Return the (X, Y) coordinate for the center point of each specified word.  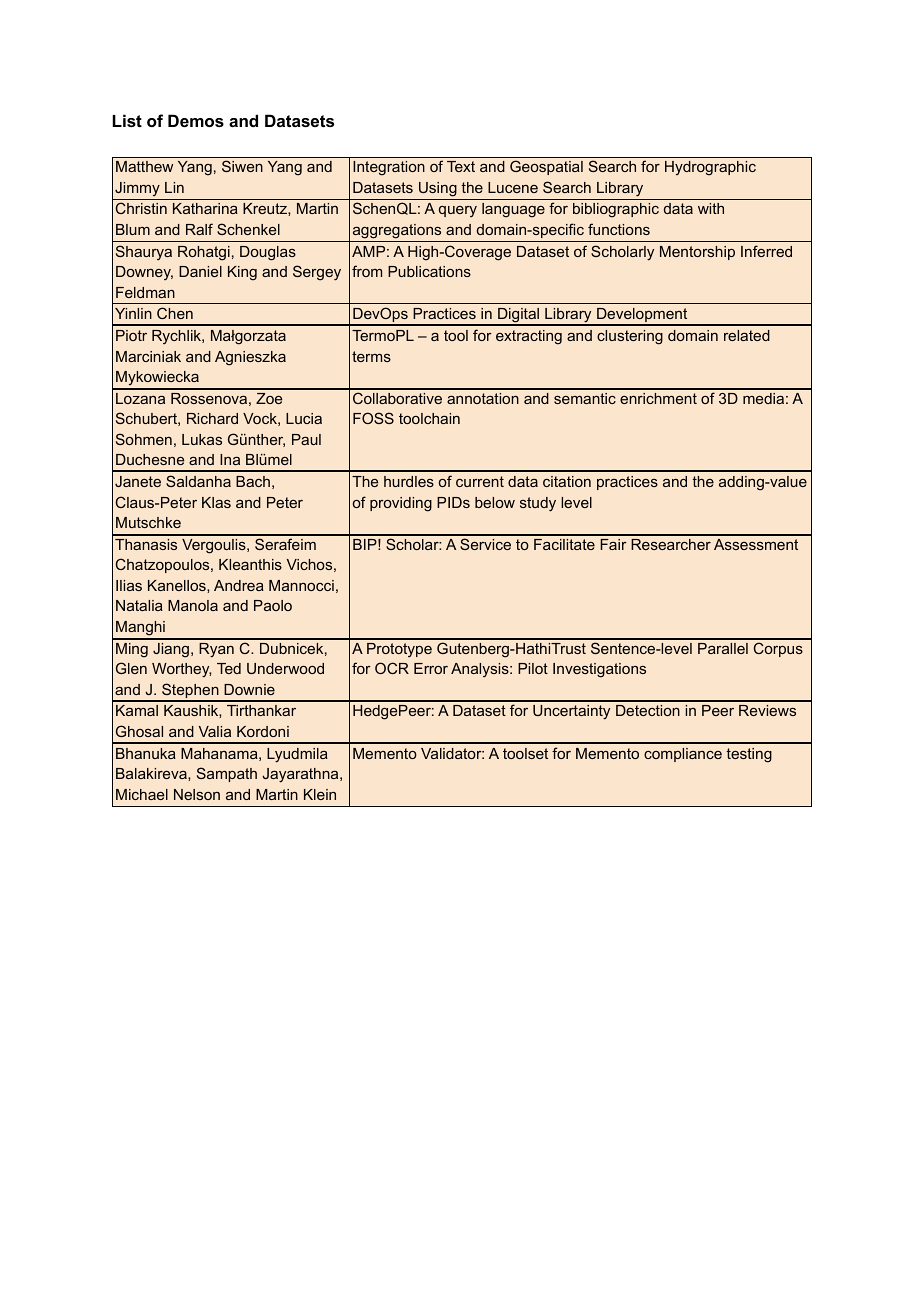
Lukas (202, 439)
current (480, 481)
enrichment (658, 398)
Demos (196, 120)
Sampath (227, 774)
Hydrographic (710, 168)
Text (461, 166)
